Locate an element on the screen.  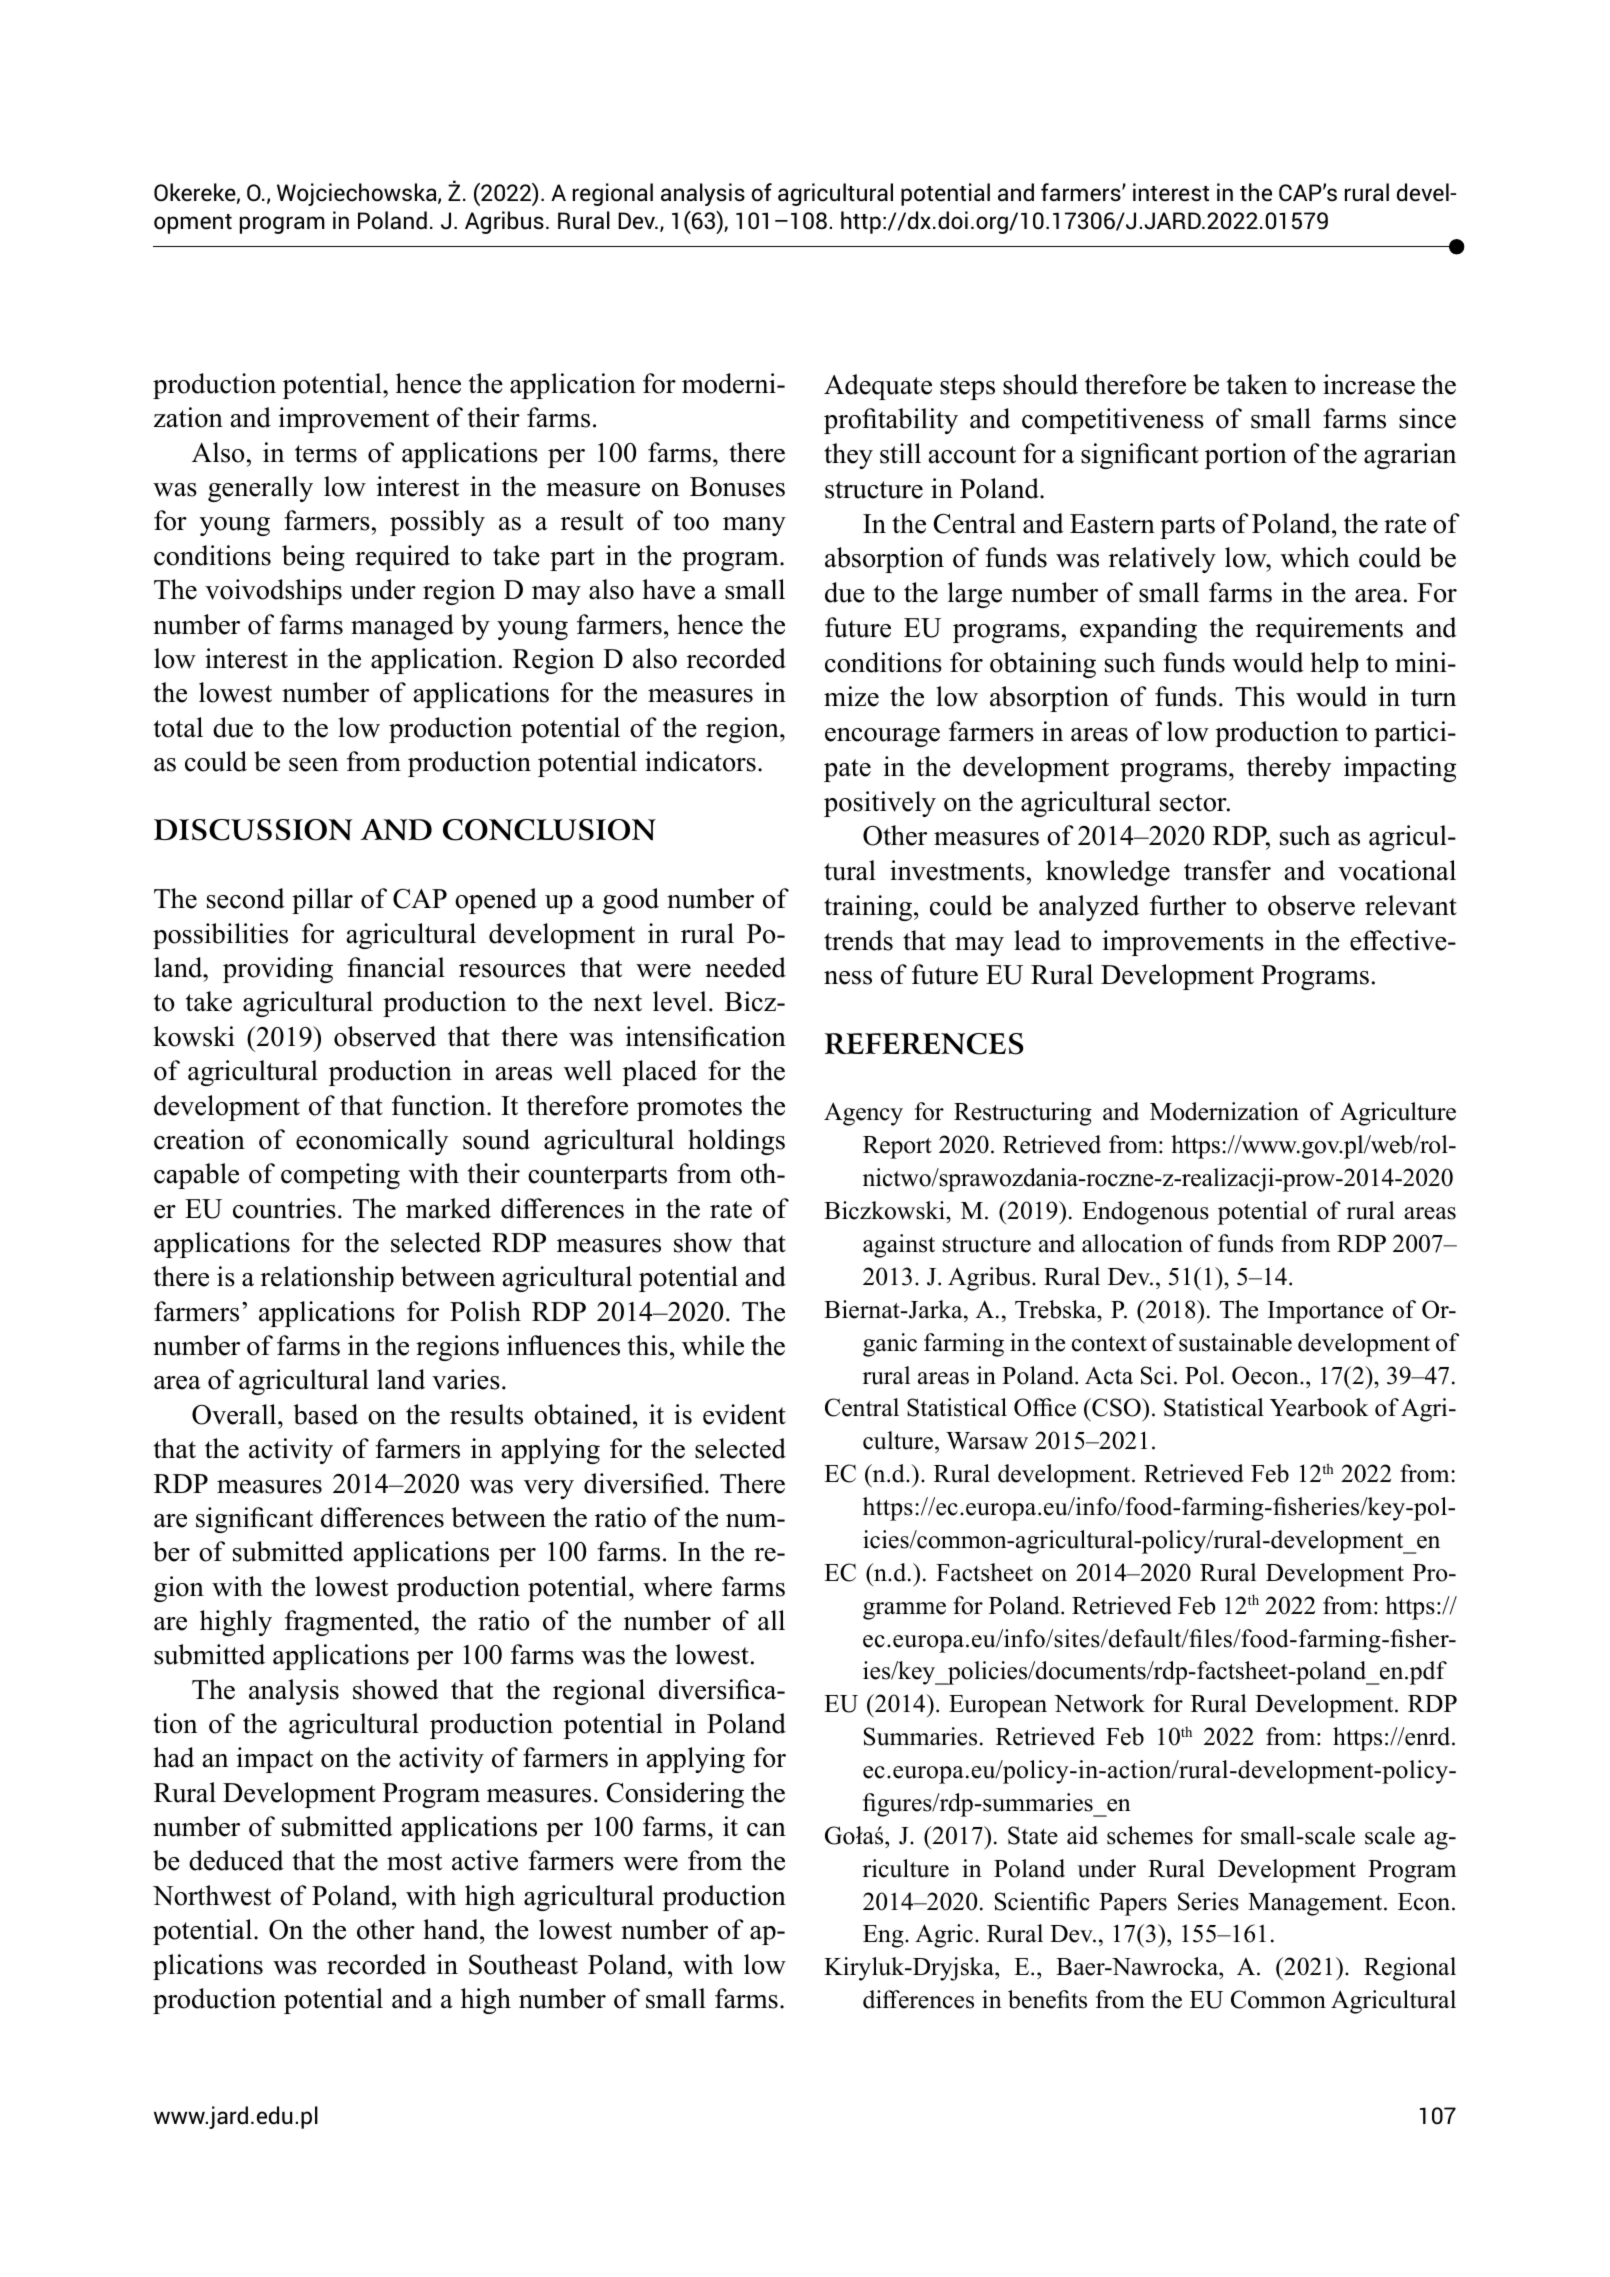
increase is located at coordinates (1369, 384).
